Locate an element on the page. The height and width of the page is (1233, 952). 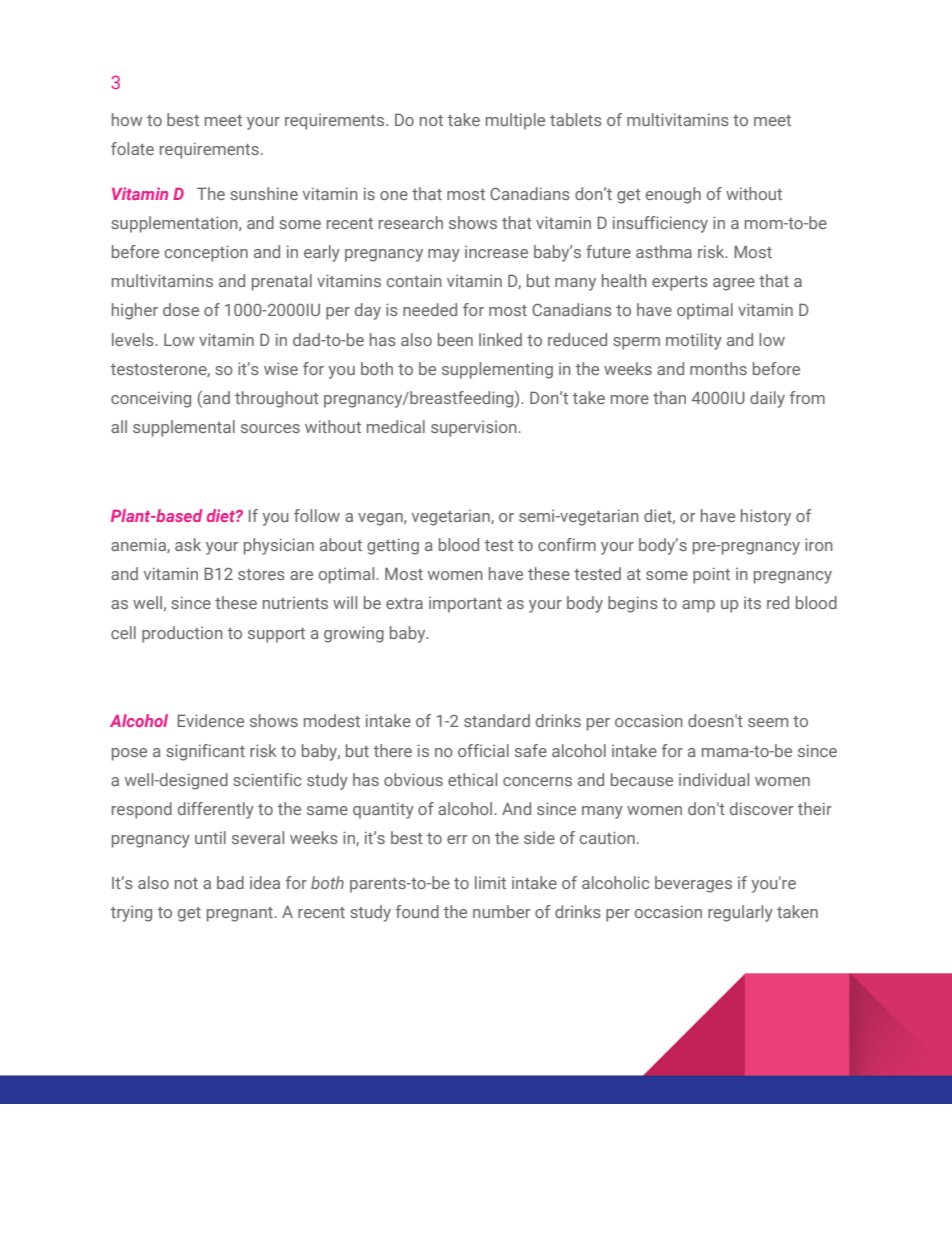
production is located at coordinates (182, 634).
